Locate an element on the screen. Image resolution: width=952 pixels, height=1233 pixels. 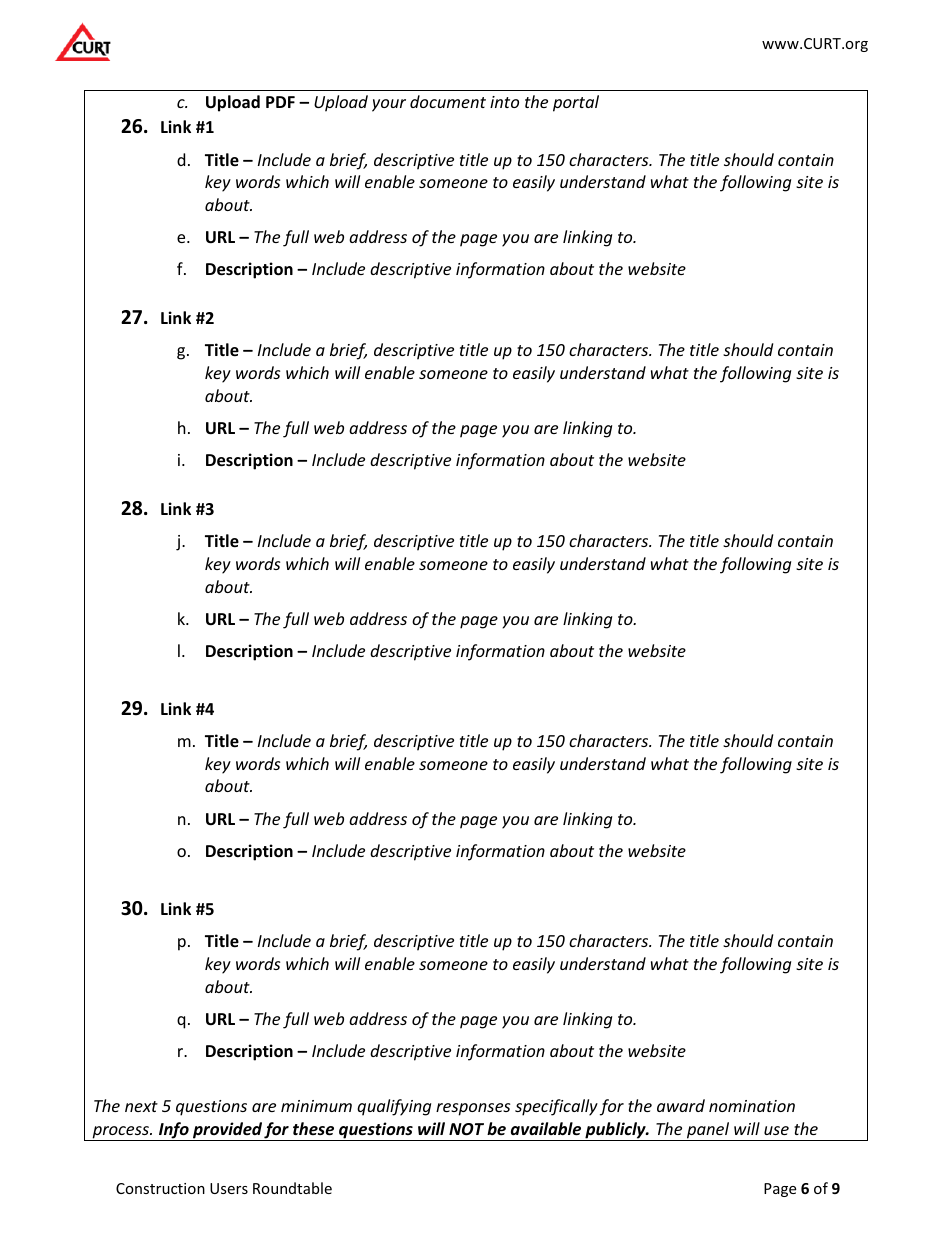
your is located at coordinates (389, 105).
